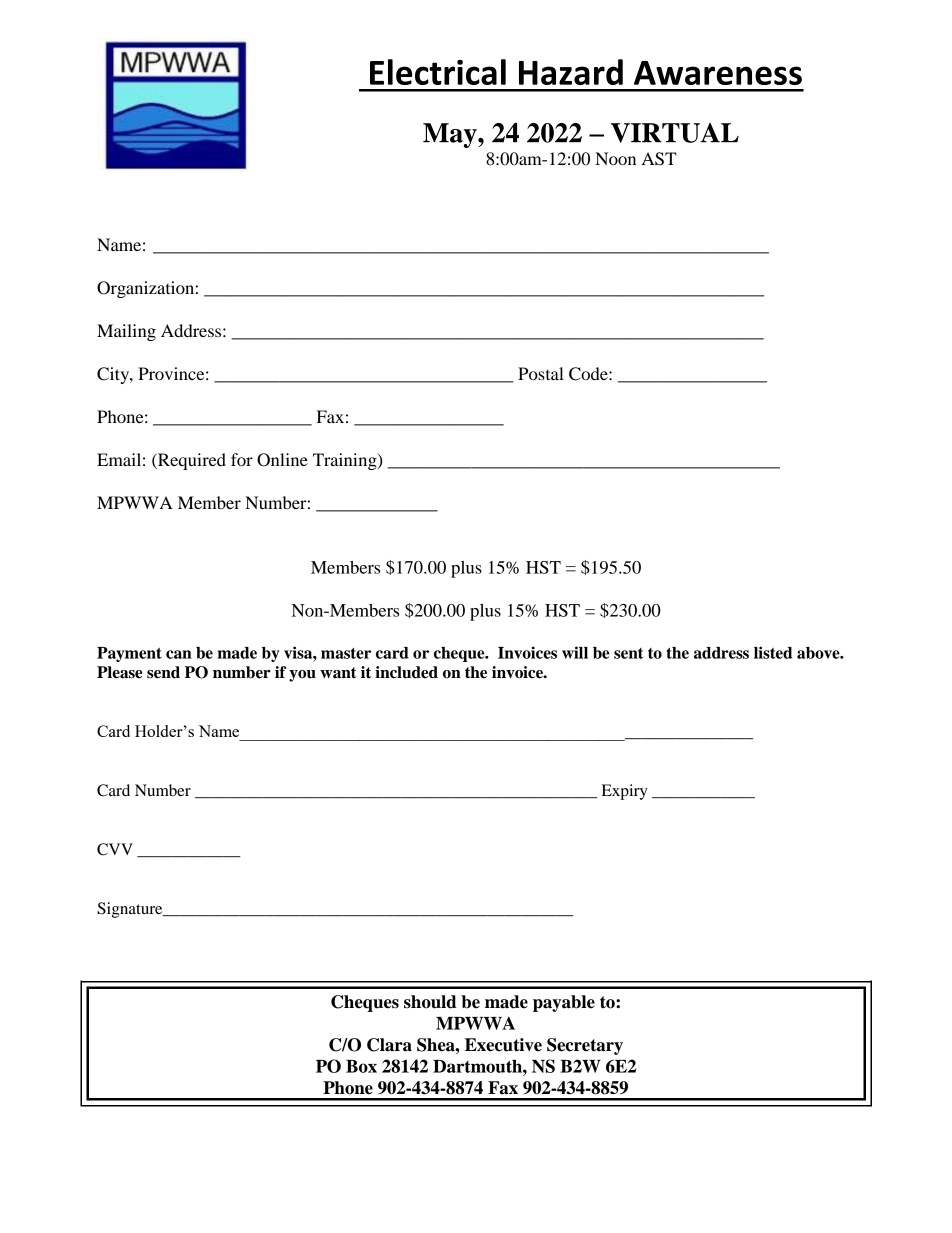  I want to click on Secretary, so click(585, 1046).
